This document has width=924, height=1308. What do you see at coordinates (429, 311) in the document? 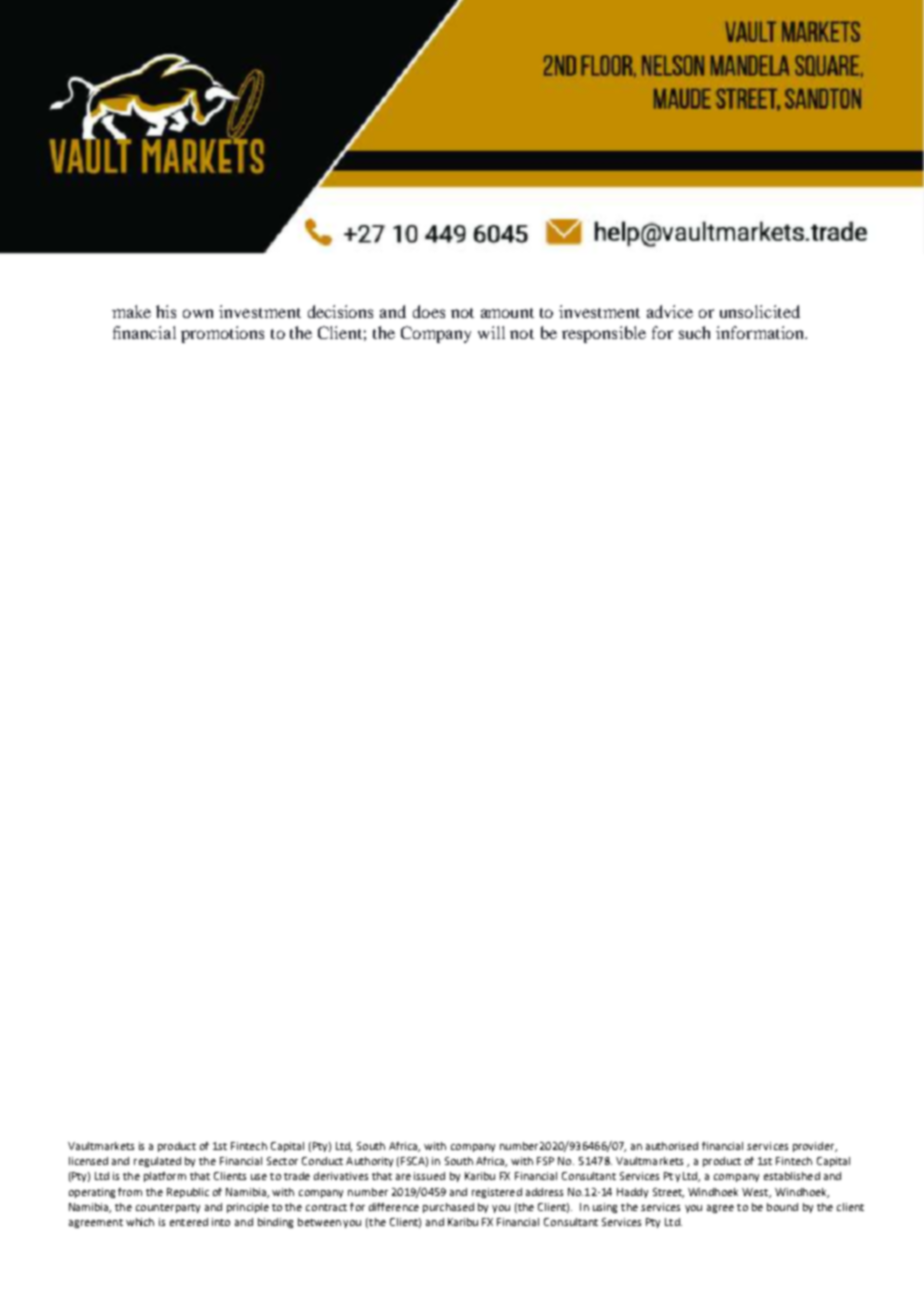
I see `does` at bounding box center [429, 311].
